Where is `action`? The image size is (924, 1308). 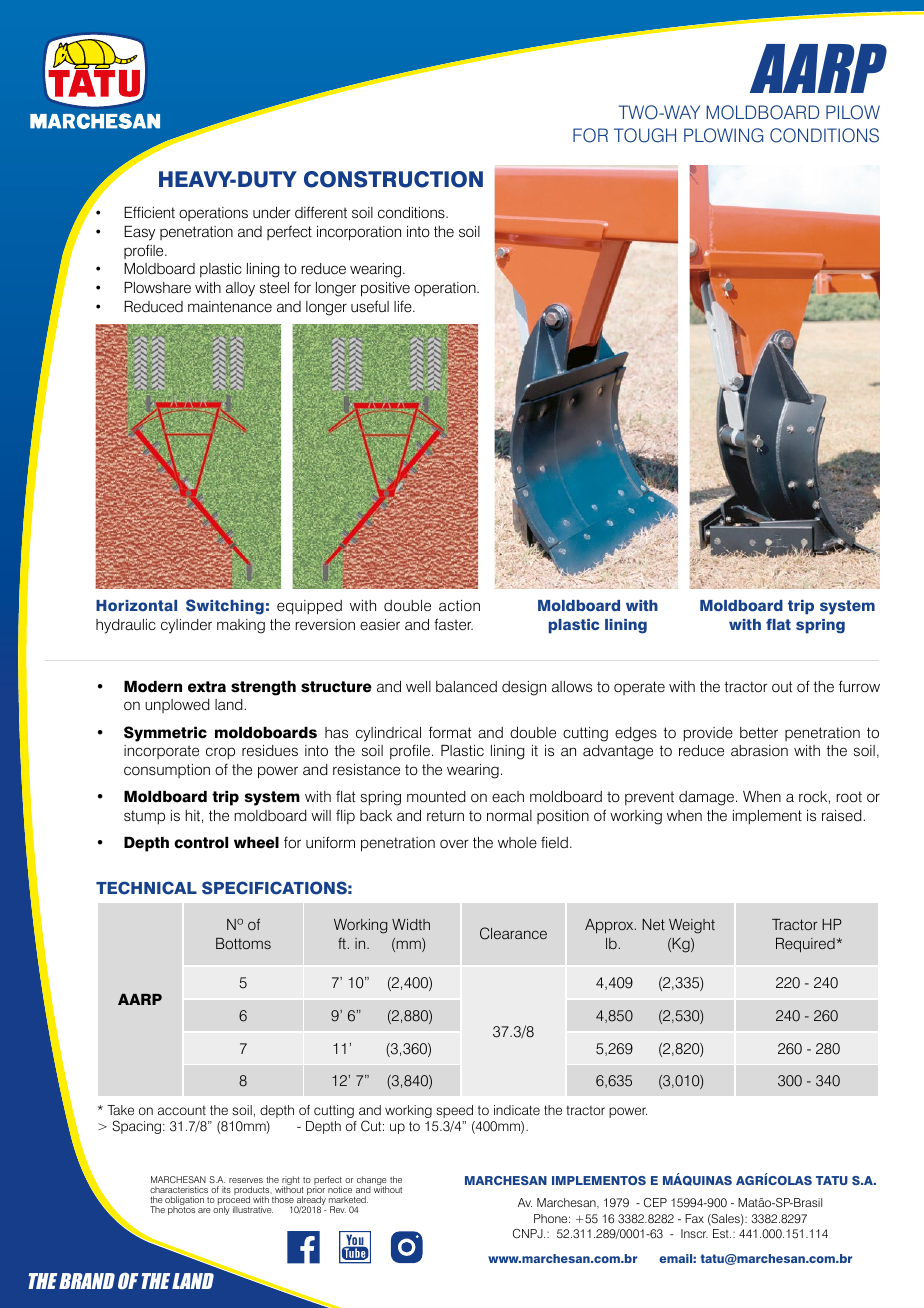
action is located at coordinates (459, 605).
